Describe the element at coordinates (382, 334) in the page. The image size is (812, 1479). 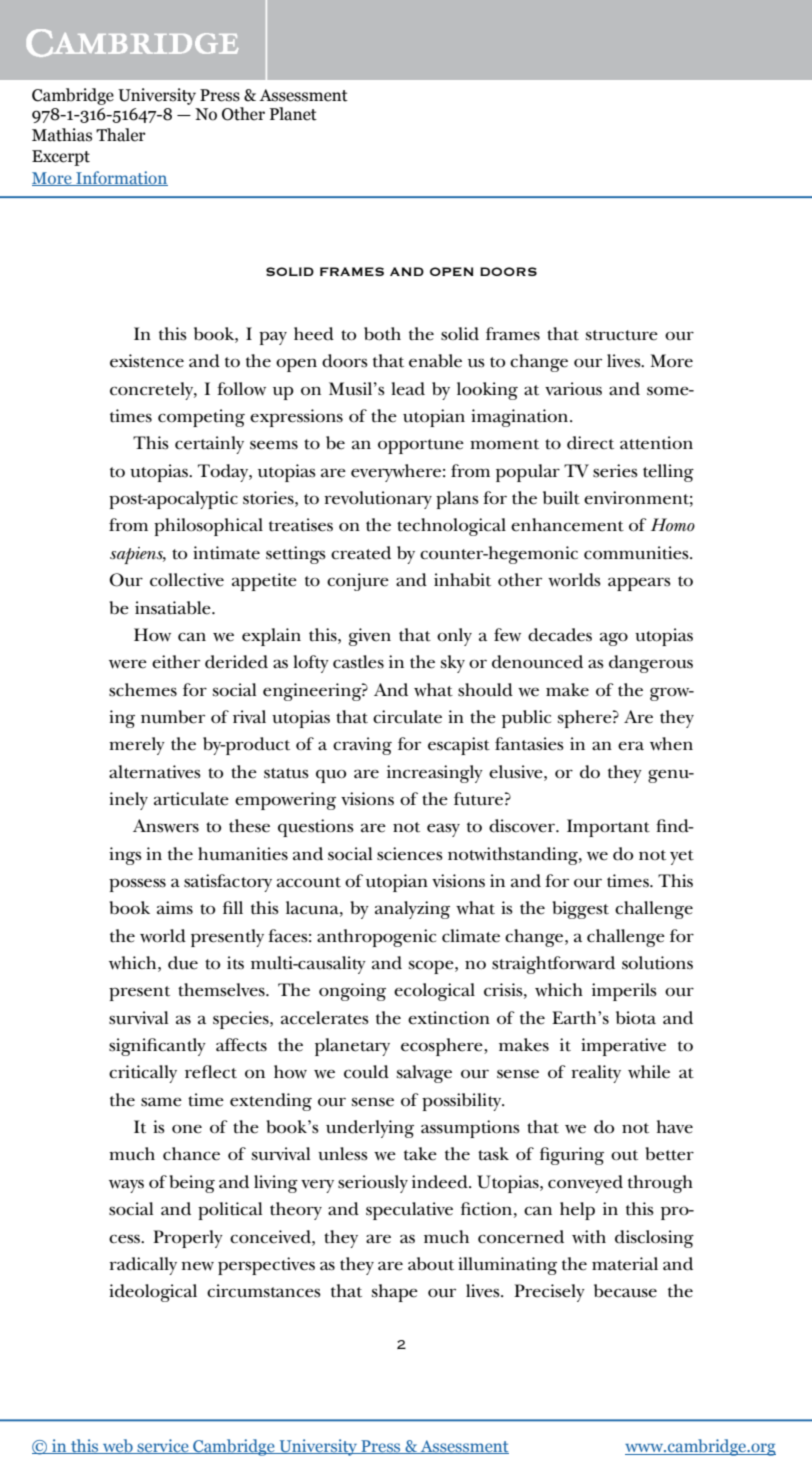
I see `both` at that location.
